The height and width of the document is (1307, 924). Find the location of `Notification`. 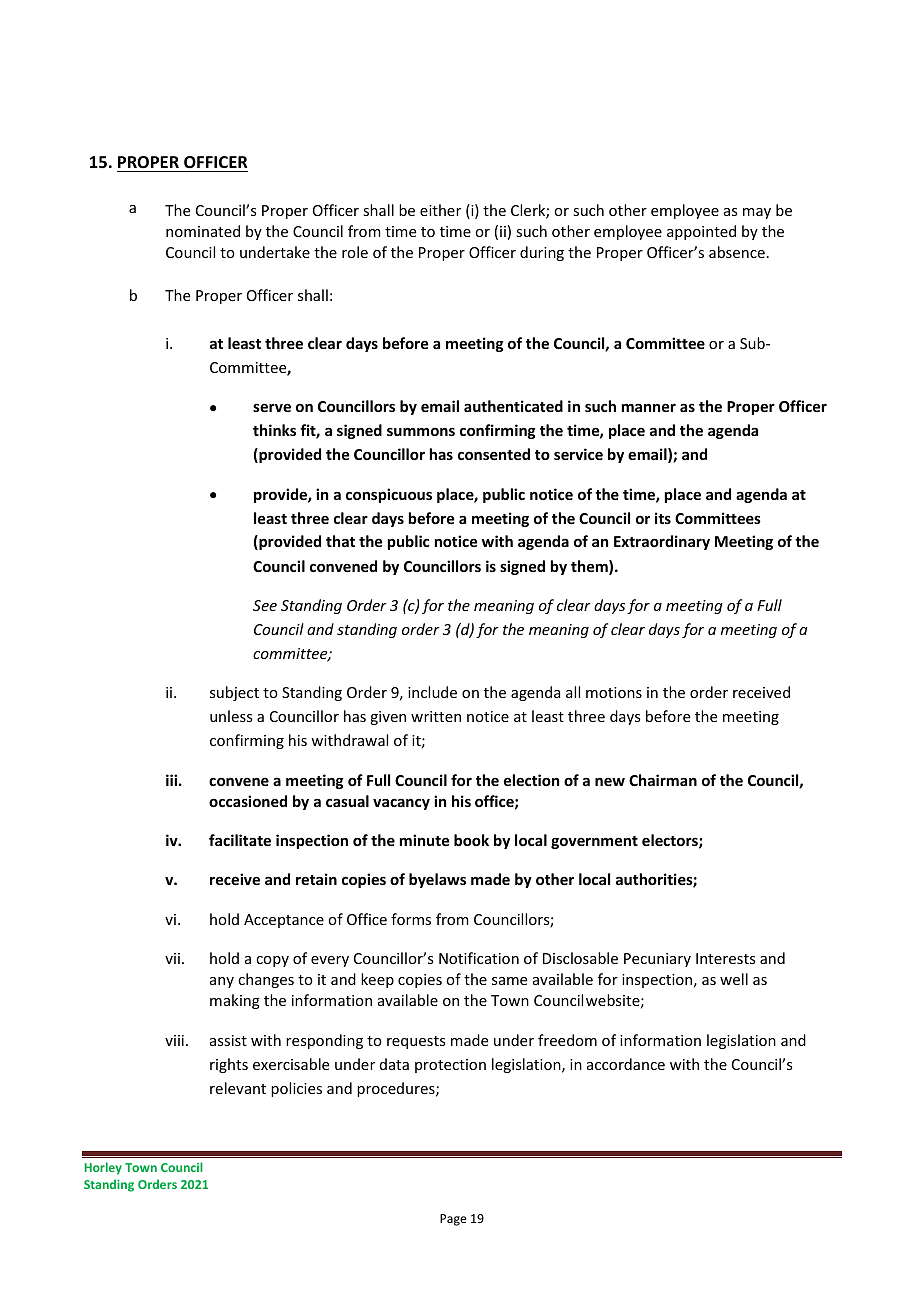

Notification is located at coordinates (479, 958).
